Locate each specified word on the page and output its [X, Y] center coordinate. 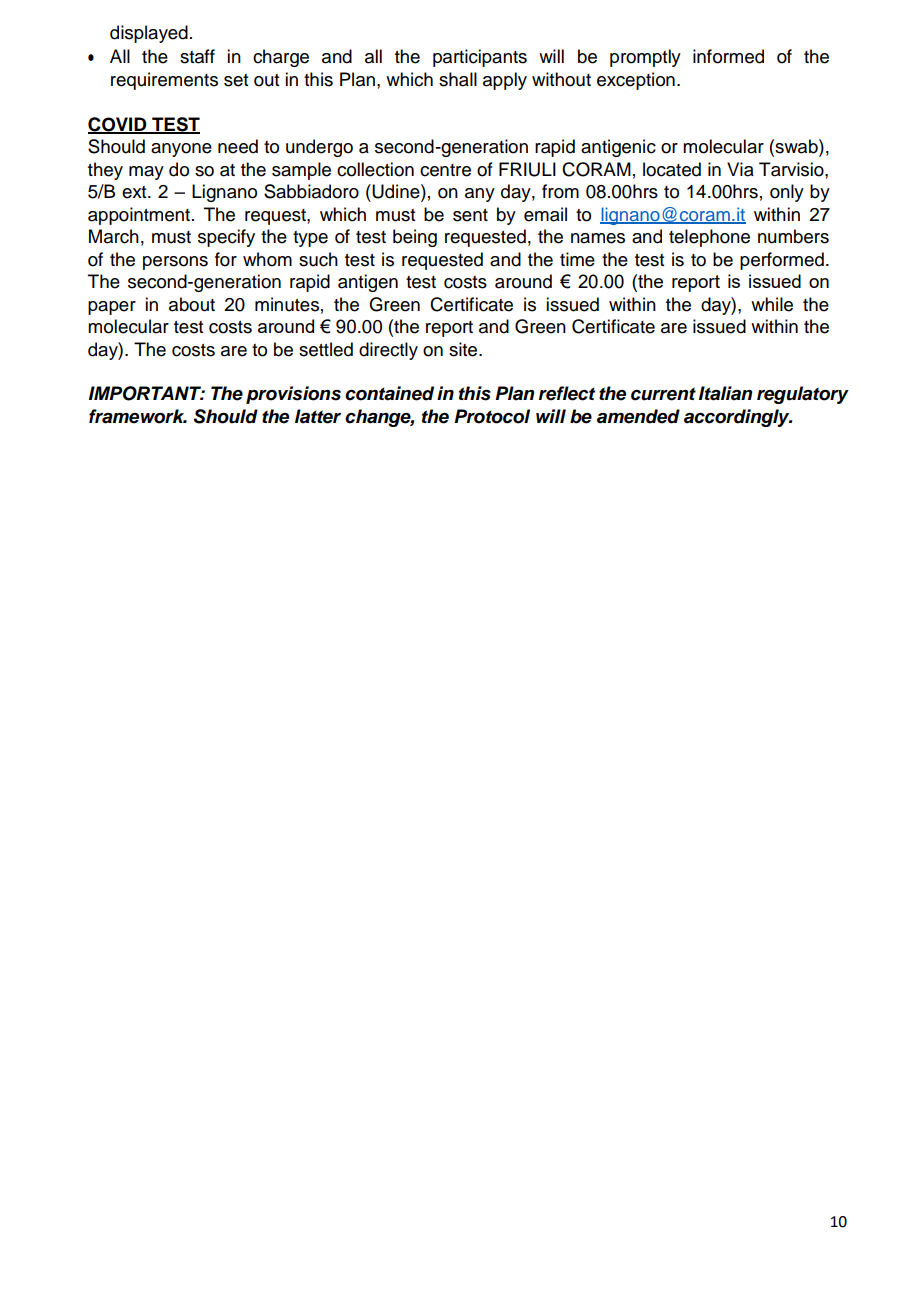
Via [740, 169]
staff [197, 56]
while [772, 304]
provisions [293, 395]
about [192, 304]
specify [226, 238]
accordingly [738, 418]
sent [470, 215]
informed [728, 56]
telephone [709, 238]
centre [445, 170]
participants [480, 58]
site [464, 349]
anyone [181, 150]
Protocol [492, 416]
